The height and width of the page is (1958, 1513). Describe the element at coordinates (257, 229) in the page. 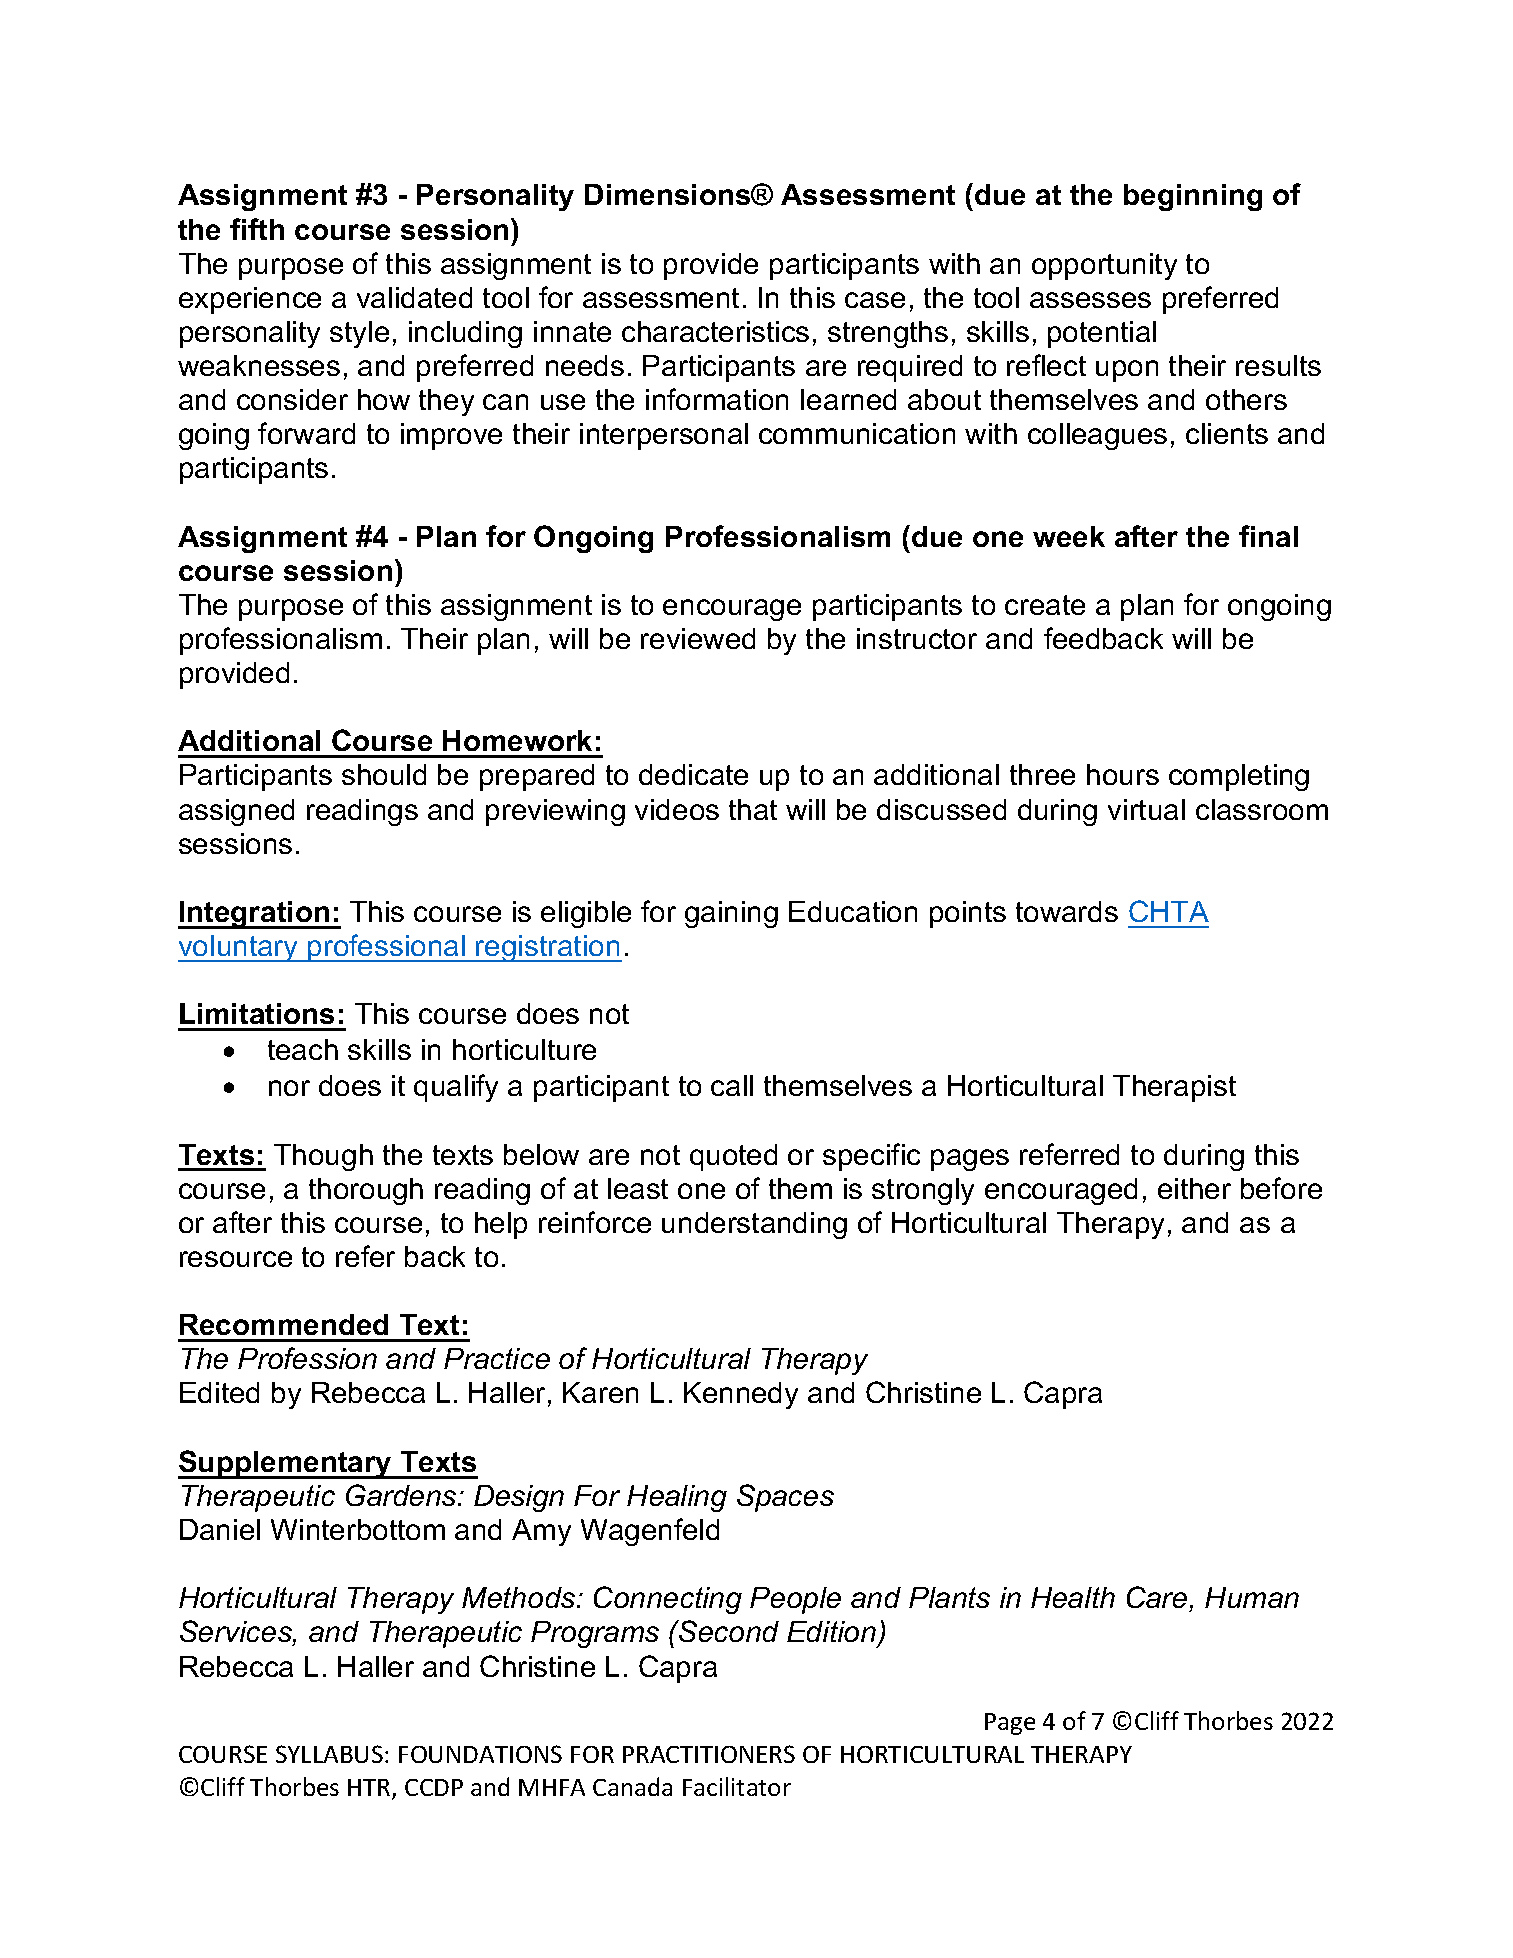

I see `fifth` at that location.
